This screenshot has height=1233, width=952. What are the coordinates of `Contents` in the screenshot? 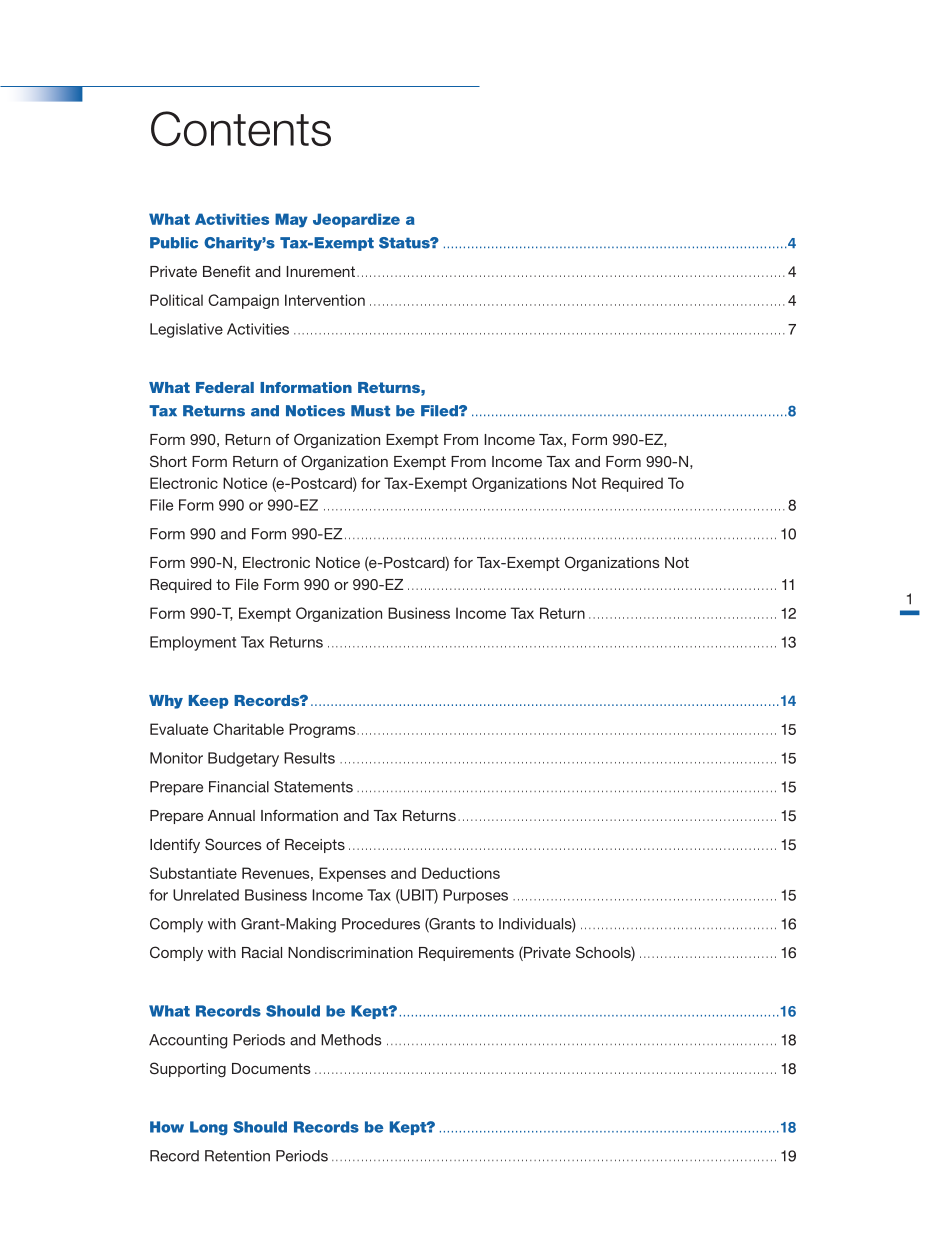 It's located at (241, 128).
